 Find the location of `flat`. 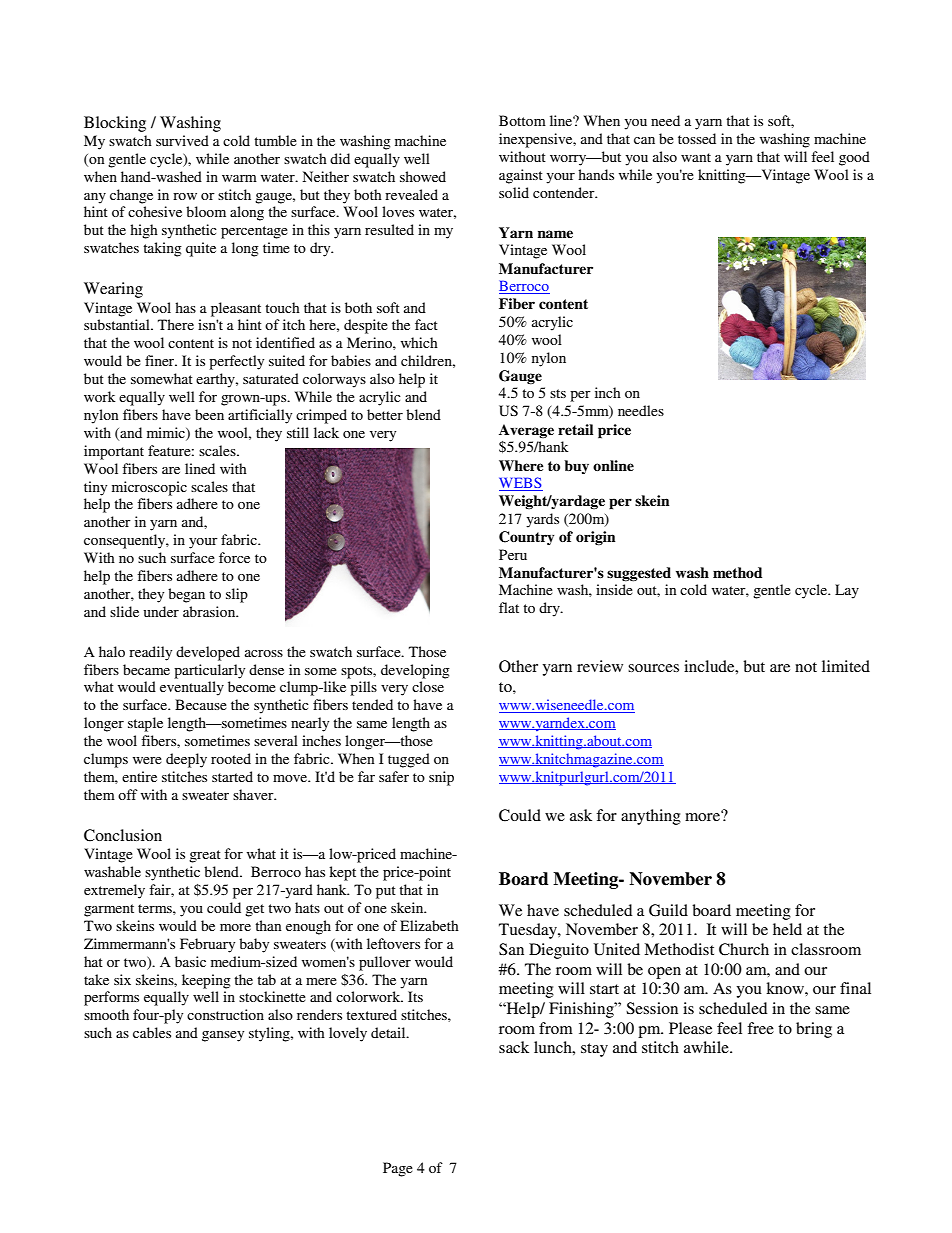

flat is located at coordinates (509, 607).
